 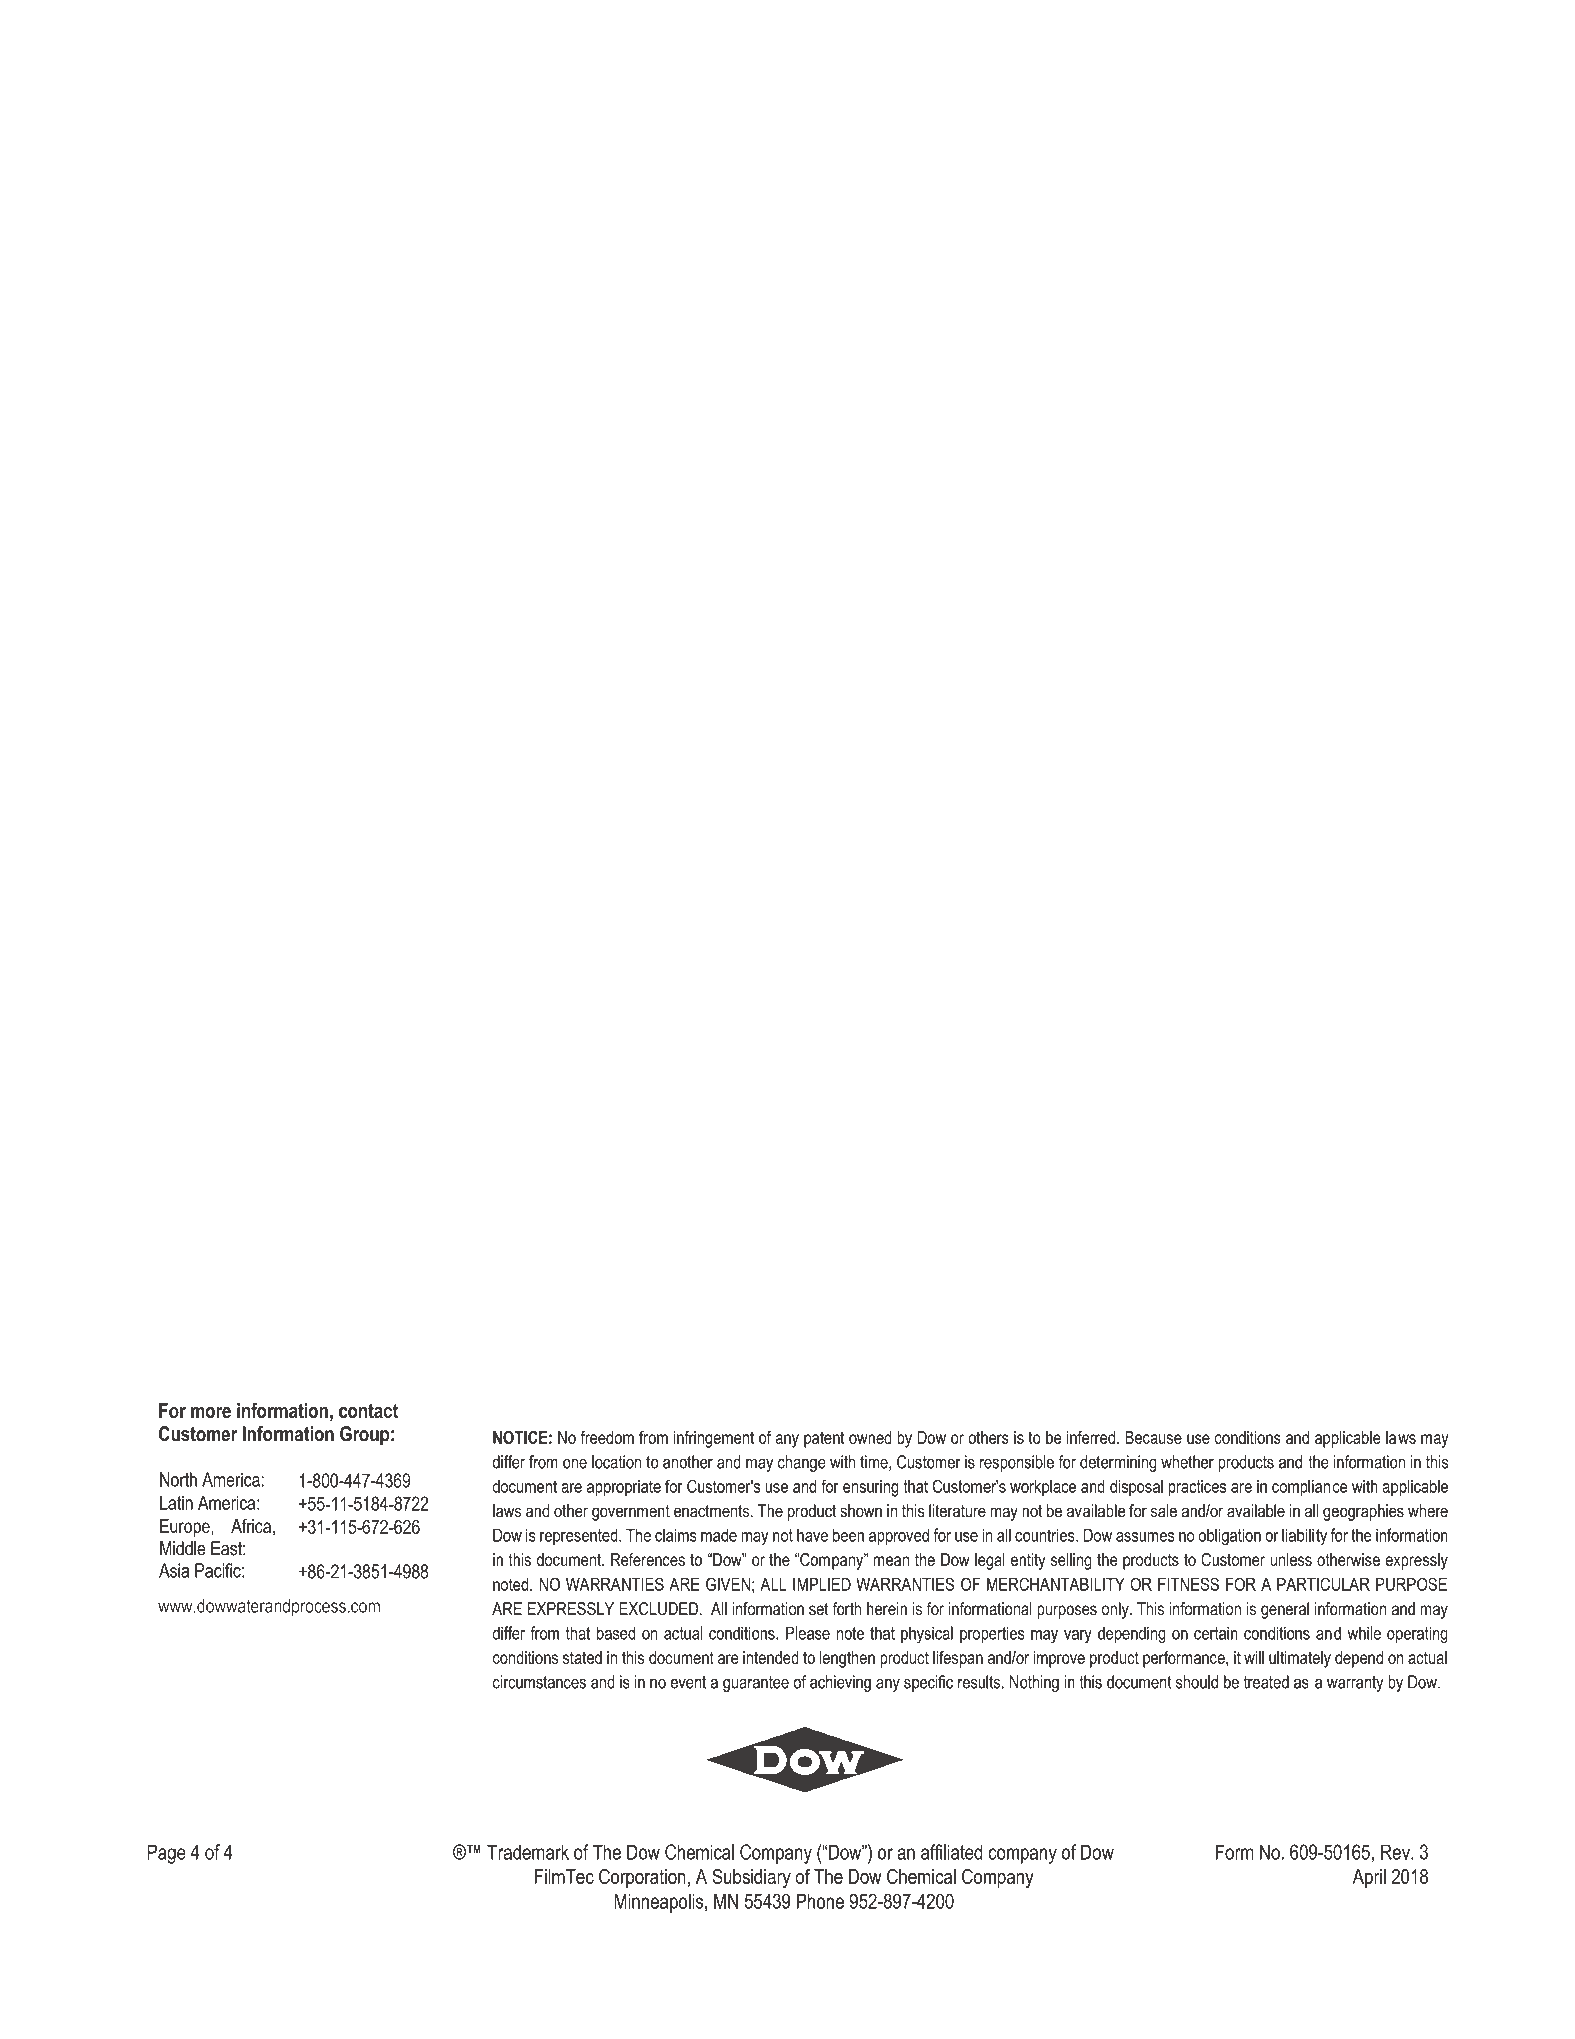 What do you see at coordinates (539, 1682) in the screenshot?
I see `circumstances` at bounding box center [539, 1682].
